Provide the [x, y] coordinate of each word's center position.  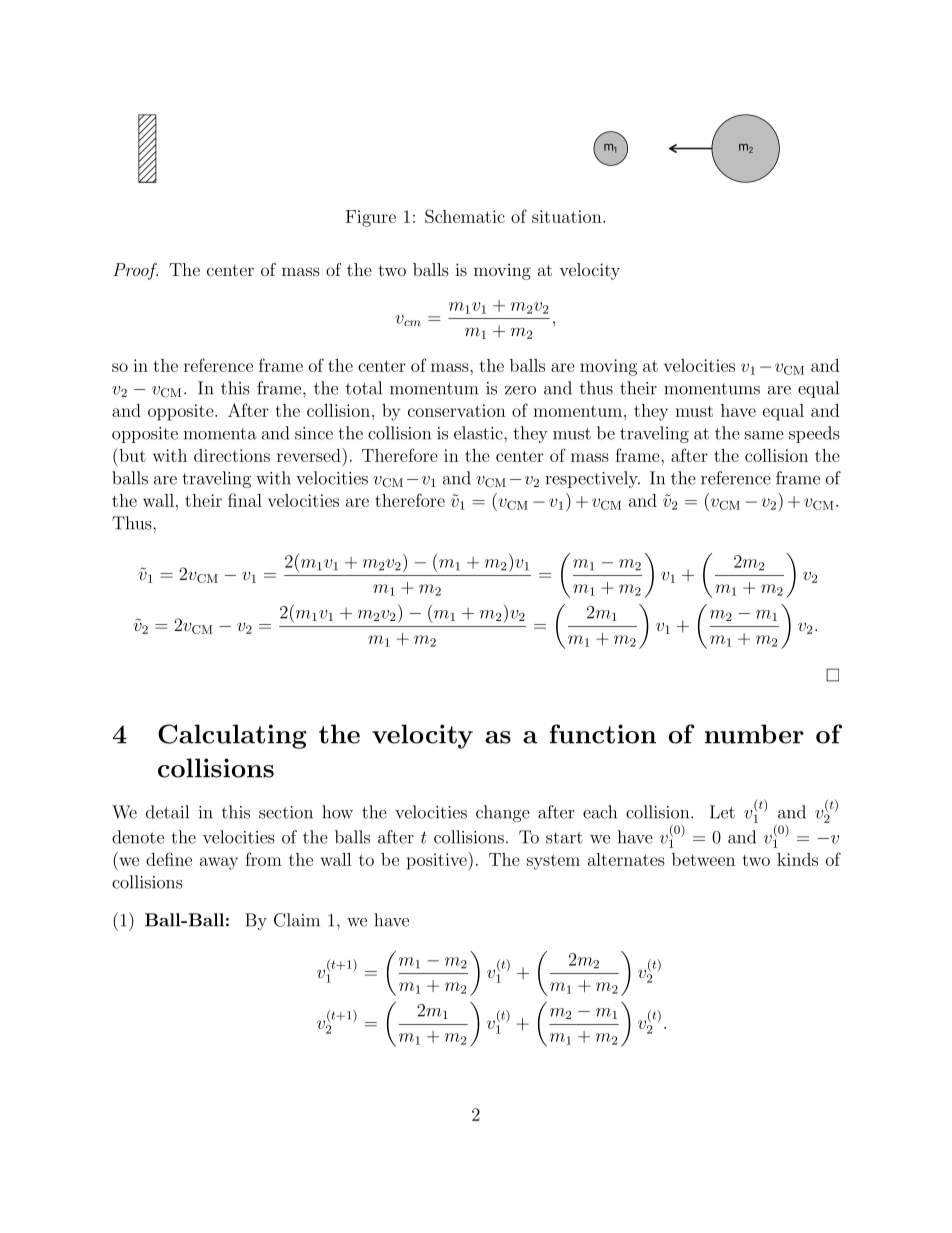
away [219, 863]
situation [568, 216]
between [703, 859]
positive [438, 861]
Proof [135, 271]
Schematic [465, 216]
